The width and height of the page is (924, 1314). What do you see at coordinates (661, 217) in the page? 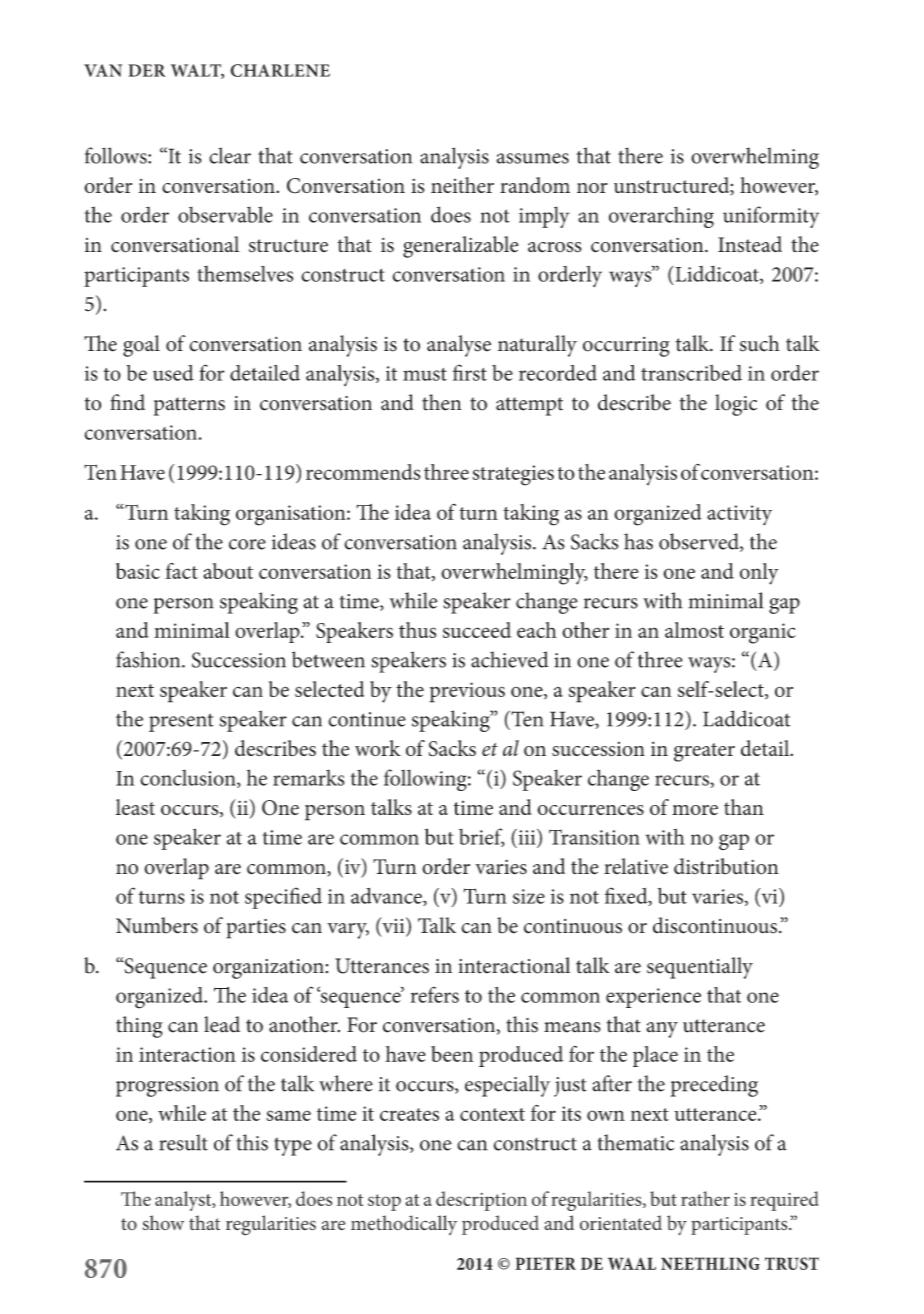
I see `overarching` at bounding box center [661, 217].
